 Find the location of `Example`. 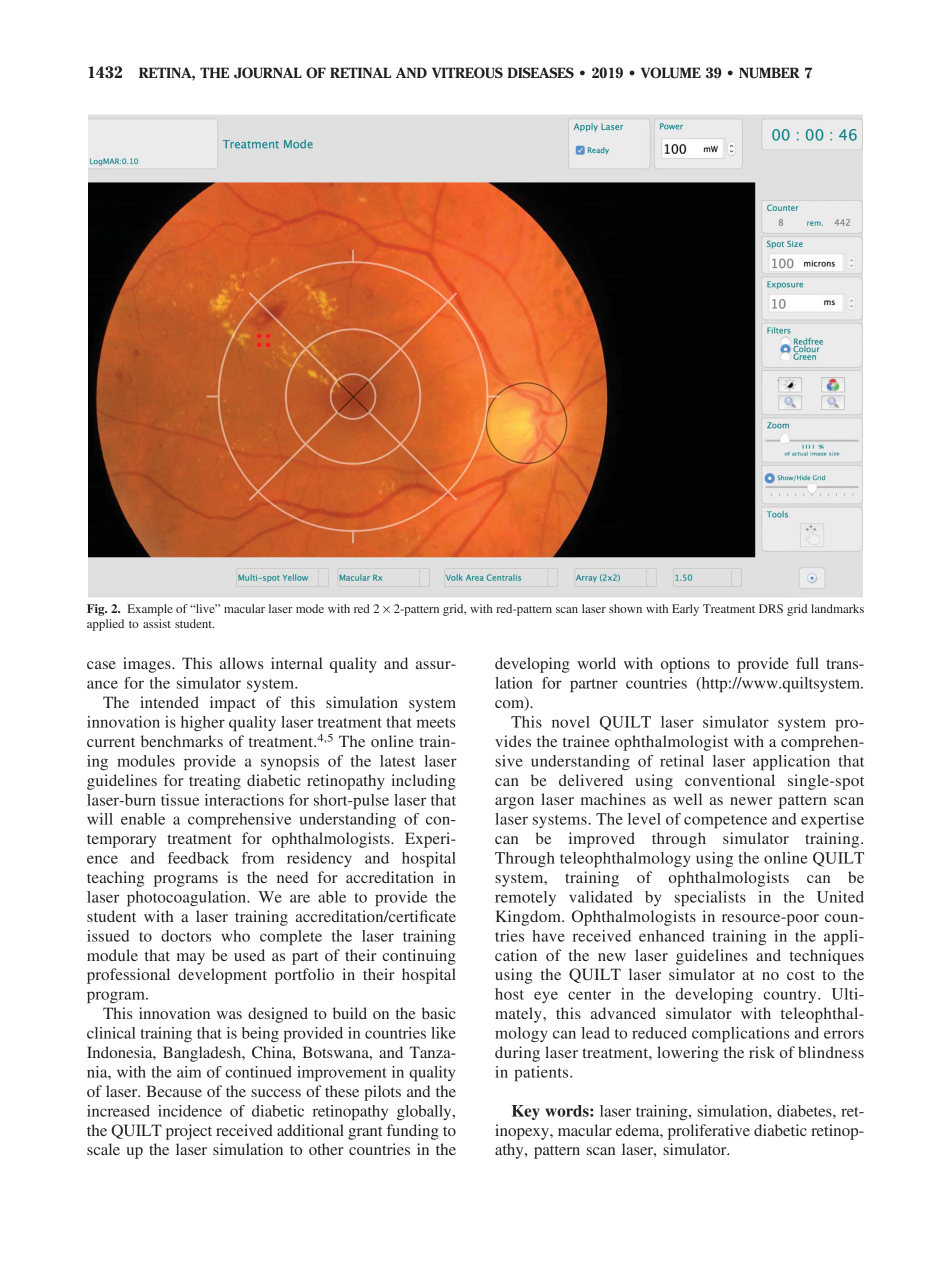

Example is located at coordinates (150, 610).
